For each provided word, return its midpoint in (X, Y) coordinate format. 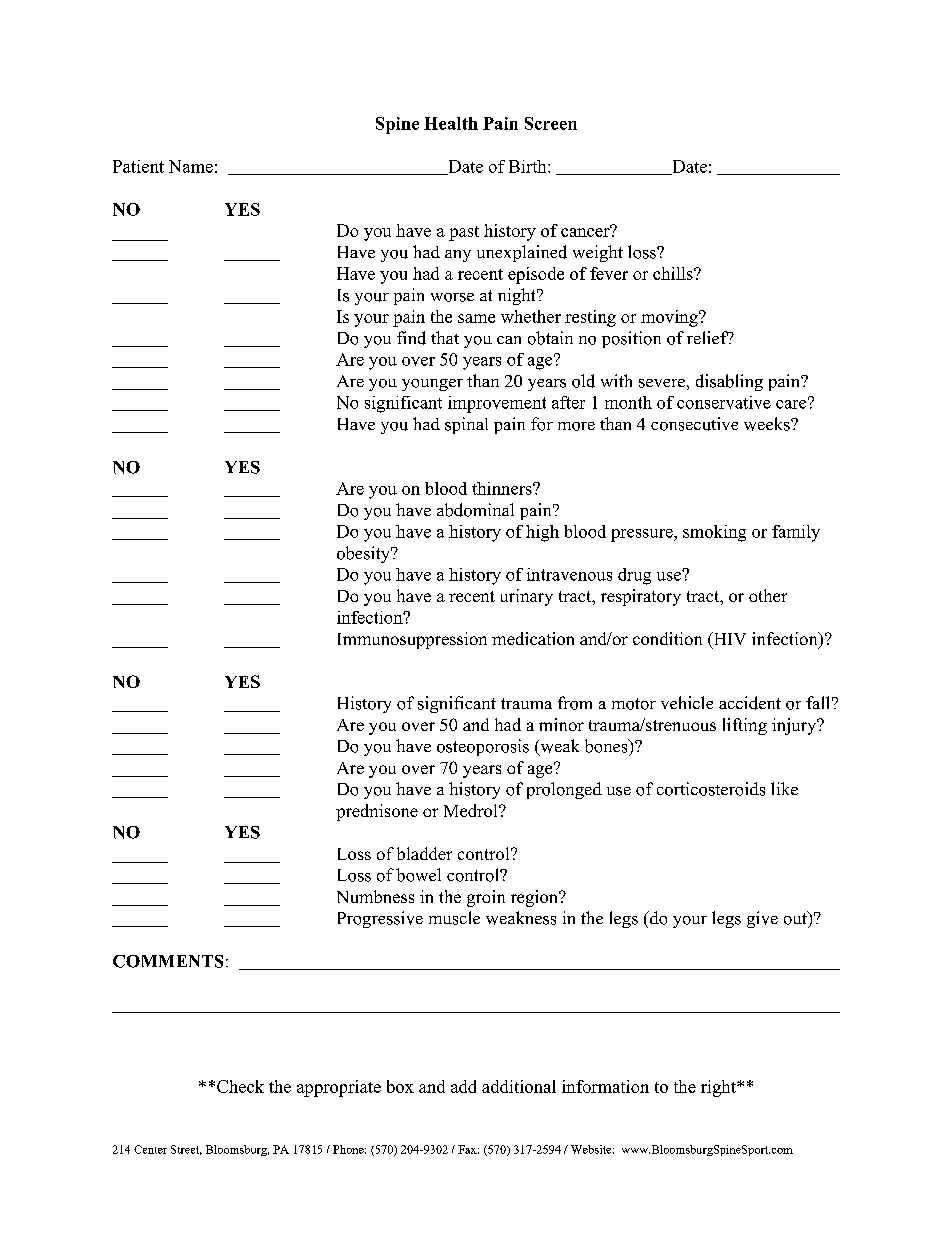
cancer (586, 231)
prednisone (377, 812)
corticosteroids (711, 789)
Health (451, 123)
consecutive (694, 424)
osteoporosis (483, 747)
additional (519, 1086)
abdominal (475, 510)
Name (191, 166)
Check (240, 1086)
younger (432, 385)
